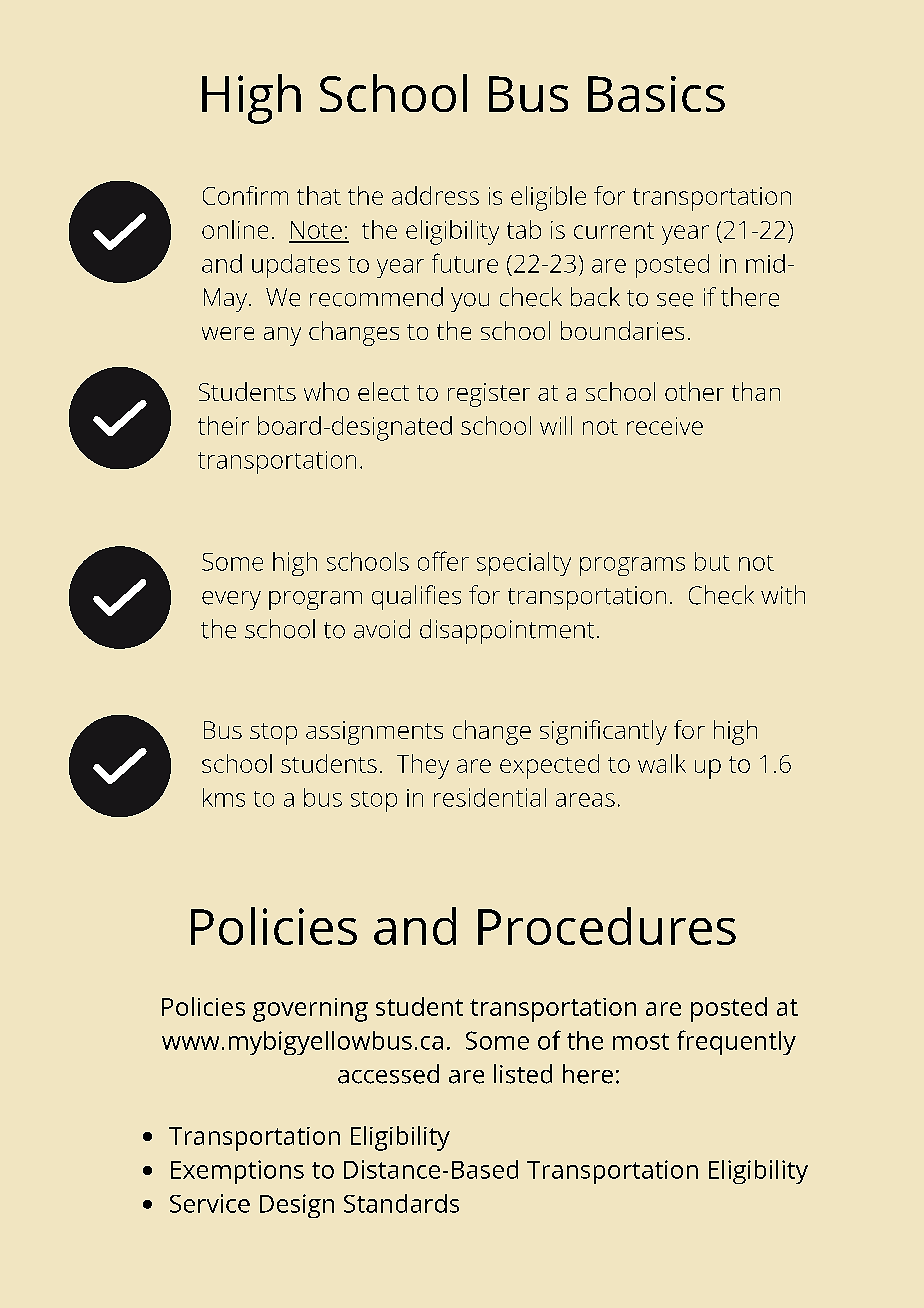  Describe the element at coordinates (507, 631) in the screenshot. I see `disappointment` at that location.
